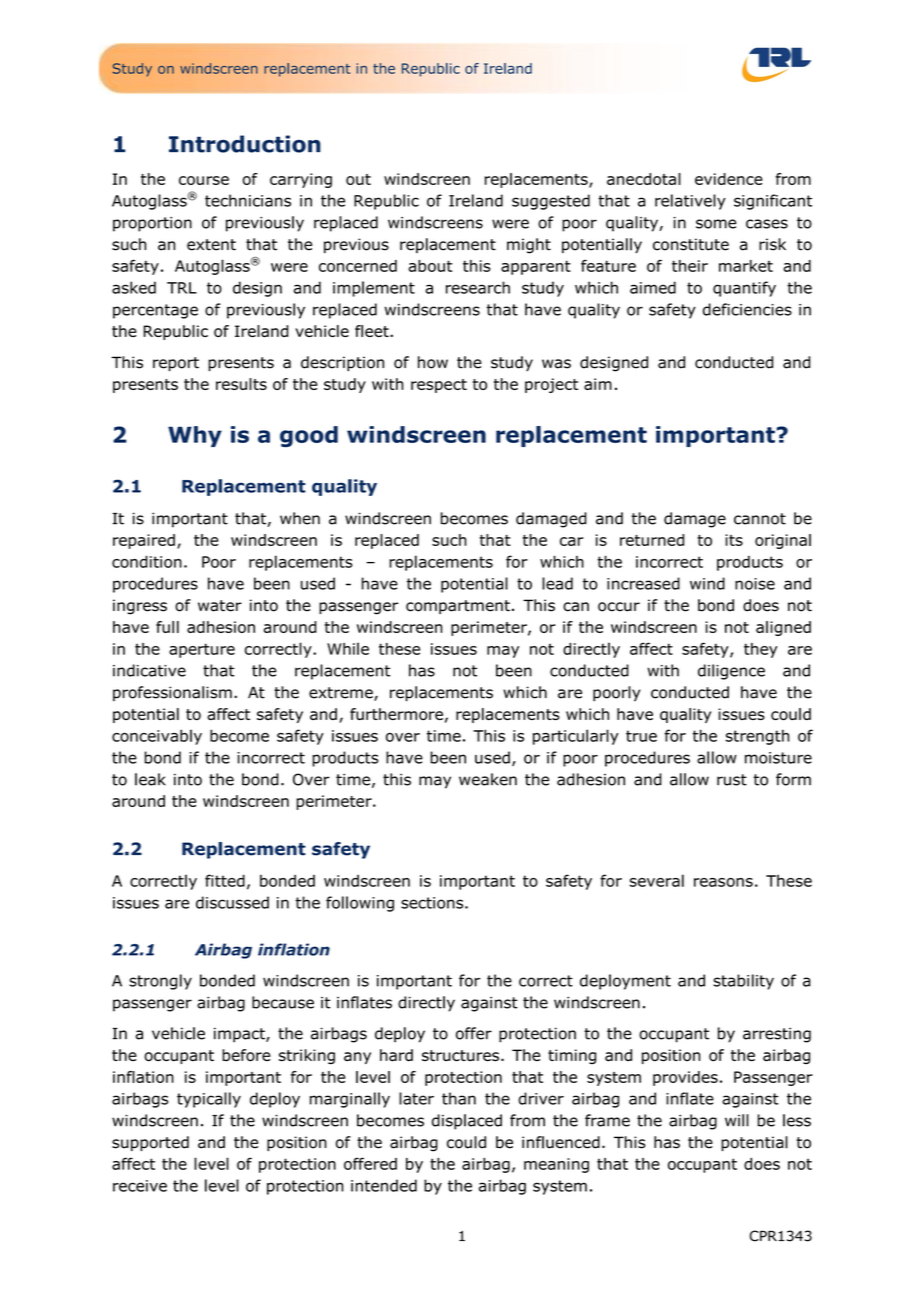 Image resolution: width=924 pixels, height=1308 pixels. What do you see at coordinates (729, 179) in the document?
I see `evidence` at bounding box center [729, 179].
